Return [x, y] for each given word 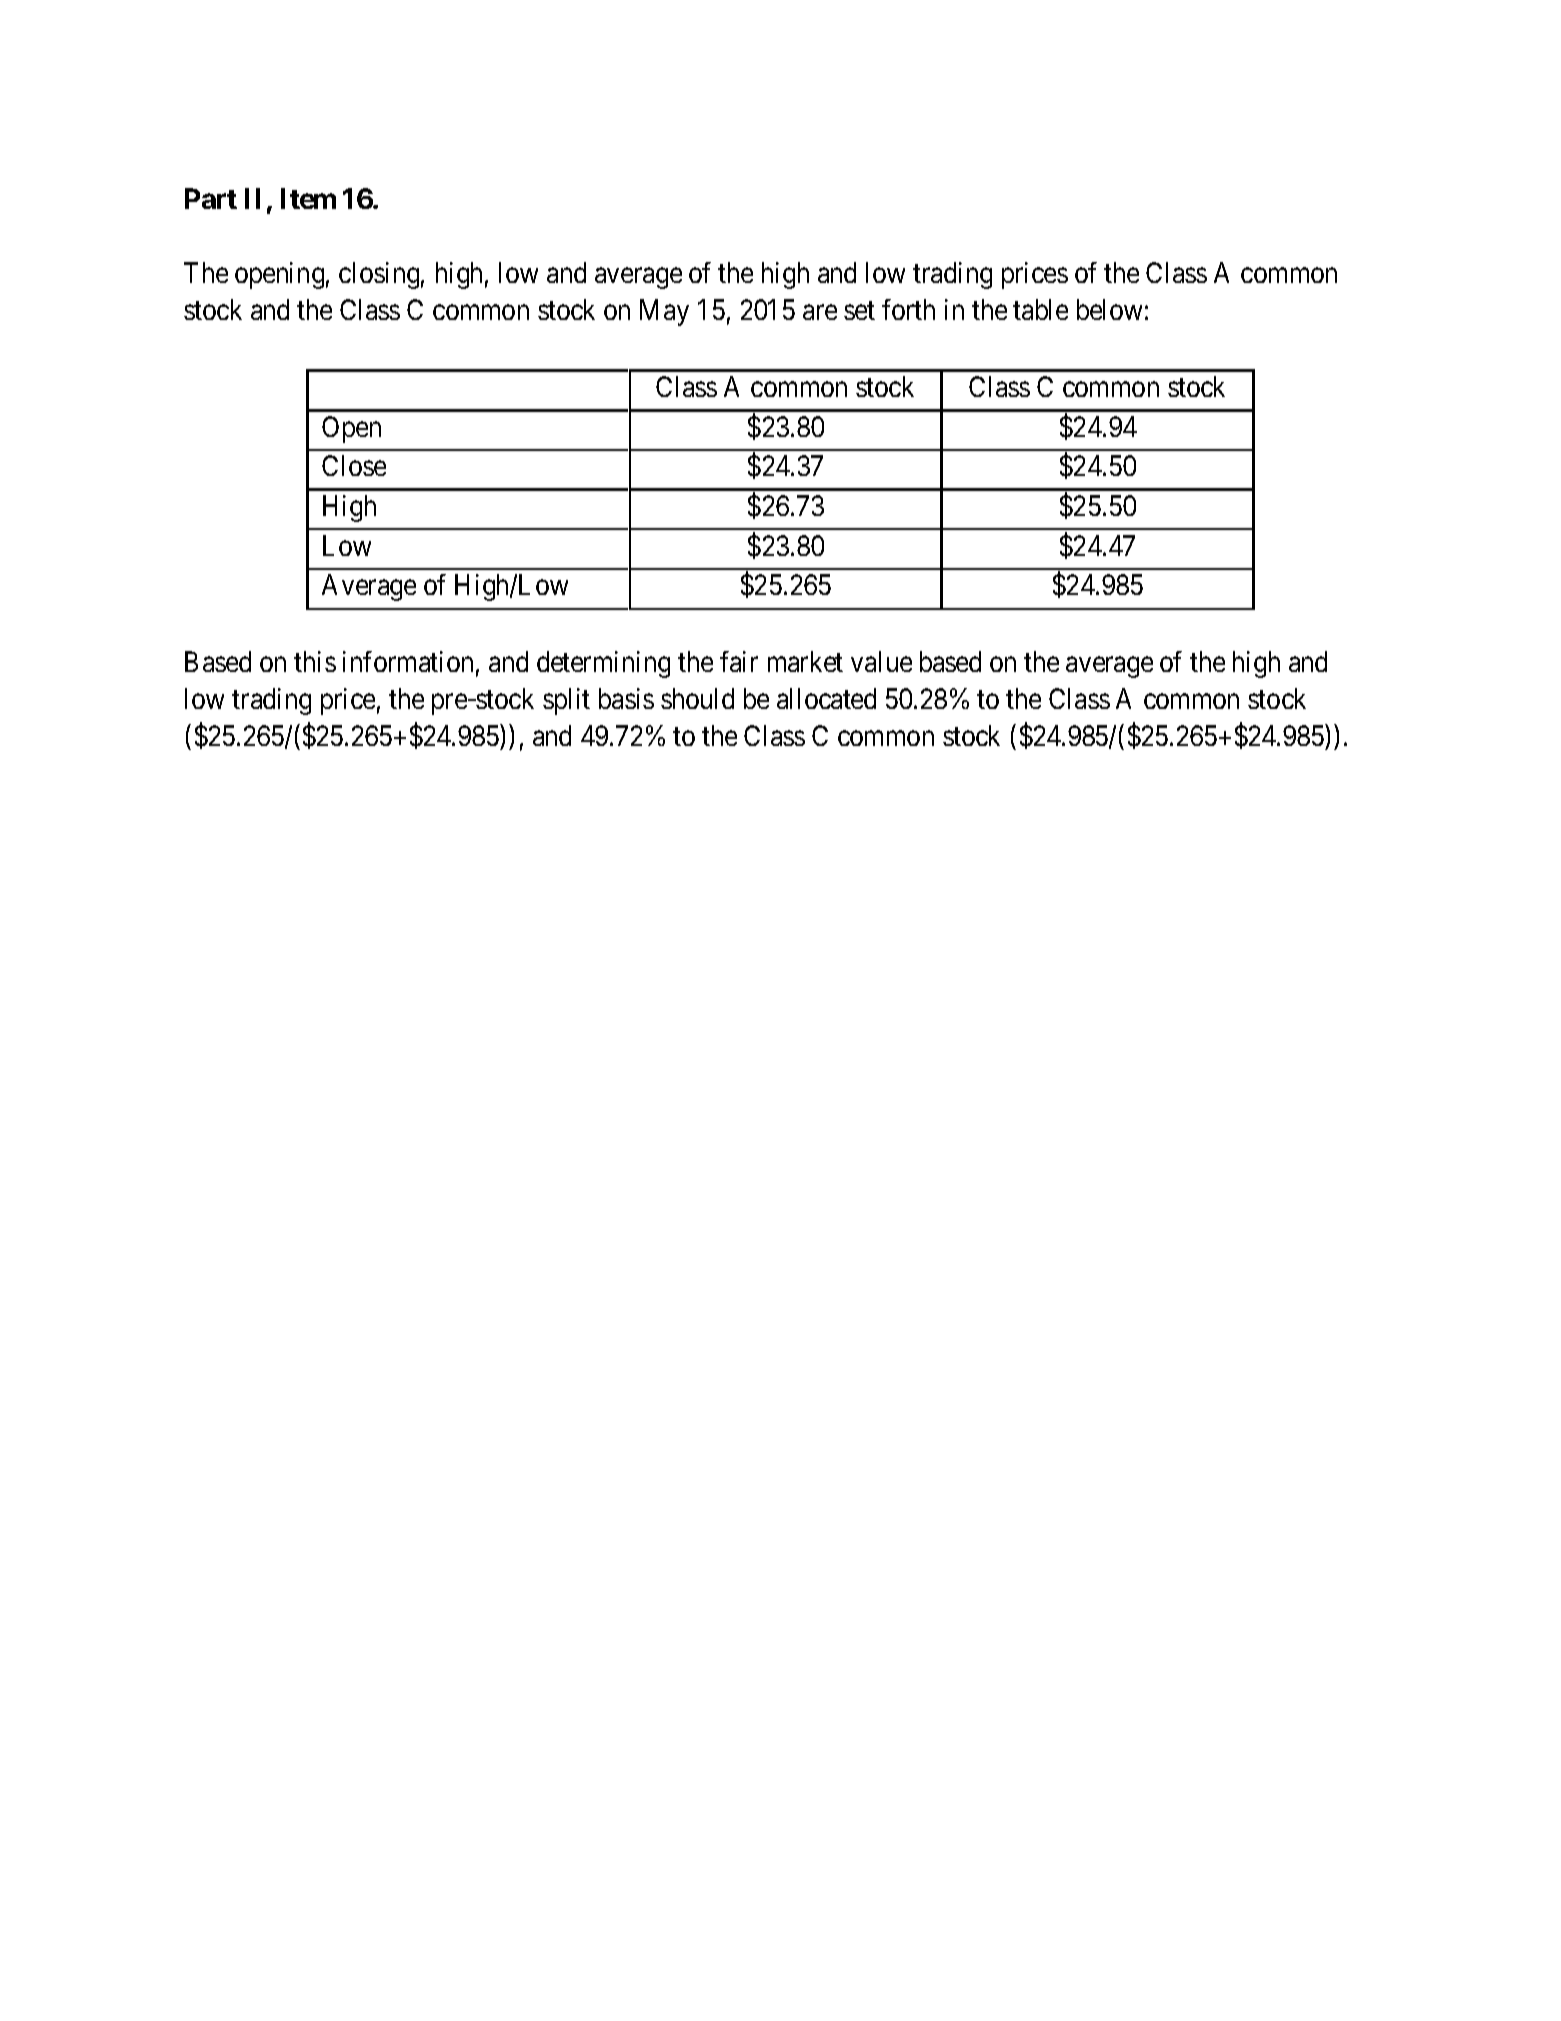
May [664, 313]
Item [308, 198]
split [566, 701]
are [820, 312]
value [881, 661]
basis [626, 698]
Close [354, 465]
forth [908, 309]
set [859, 311]
